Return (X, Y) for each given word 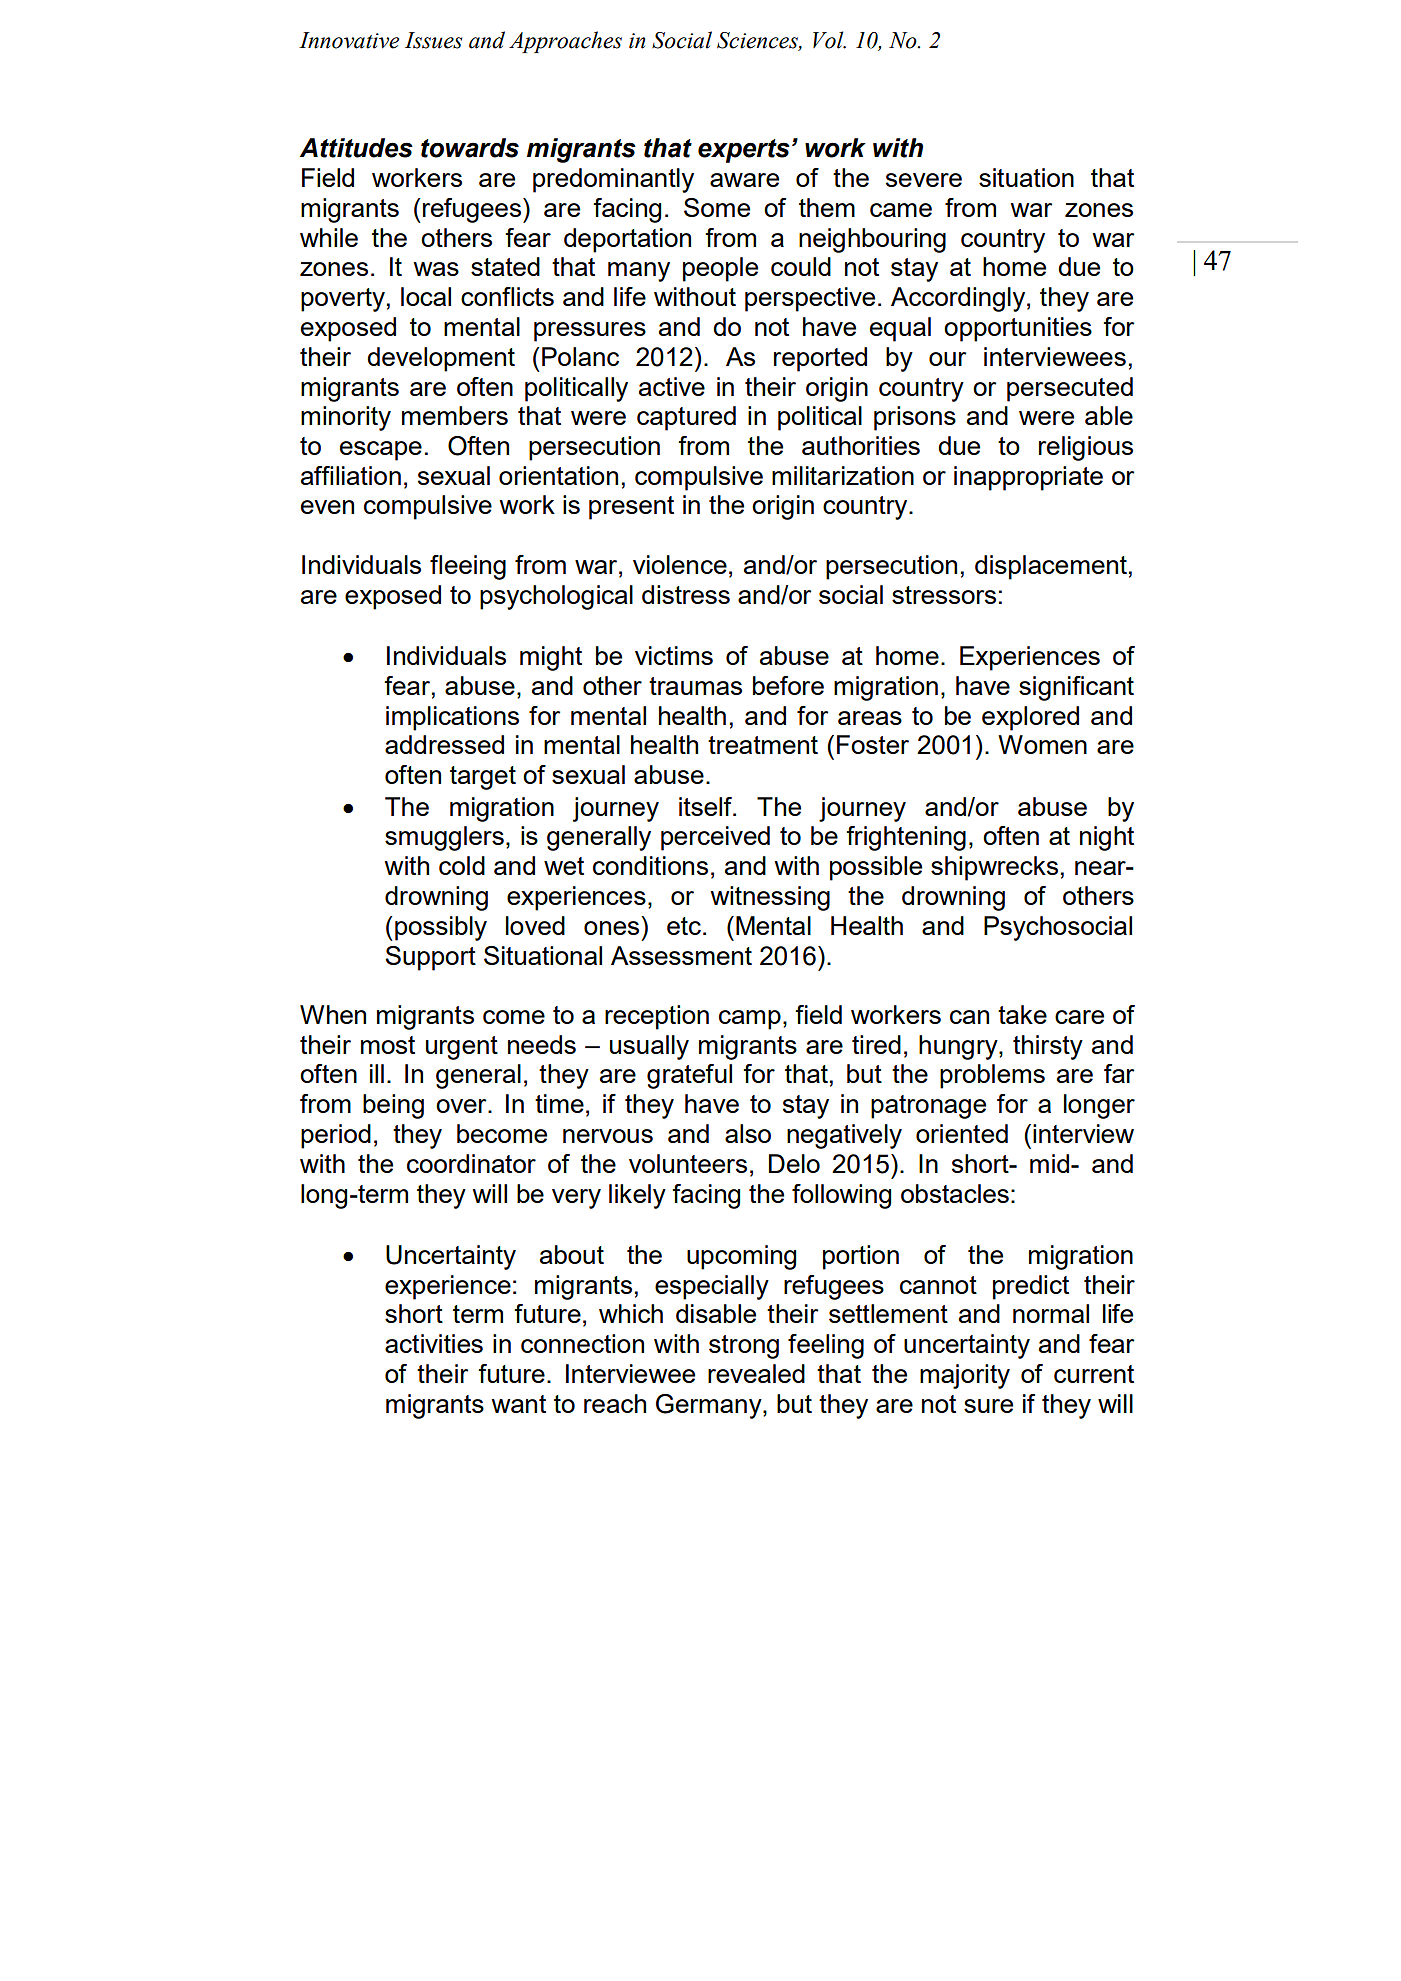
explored (1030, 718)
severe (924, 180)
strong (744, 1347)
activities (434, 1343)
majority (965, 1376)
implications (452, 718)
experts (744, 151)
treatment (763, 745)
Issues (433, 40)
